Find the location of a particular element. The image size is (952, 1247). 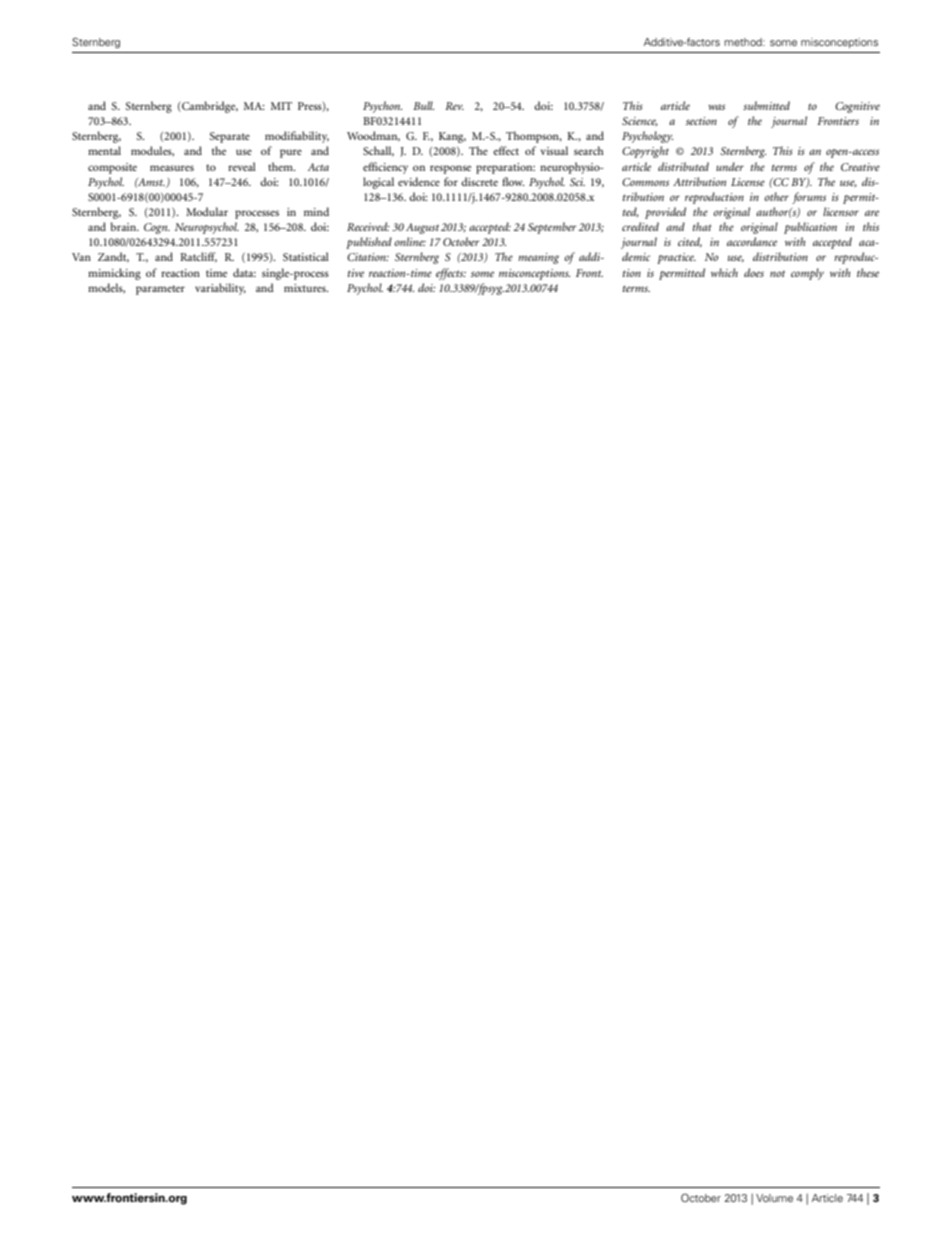

mixtures is located at coordinates (306, 288).
